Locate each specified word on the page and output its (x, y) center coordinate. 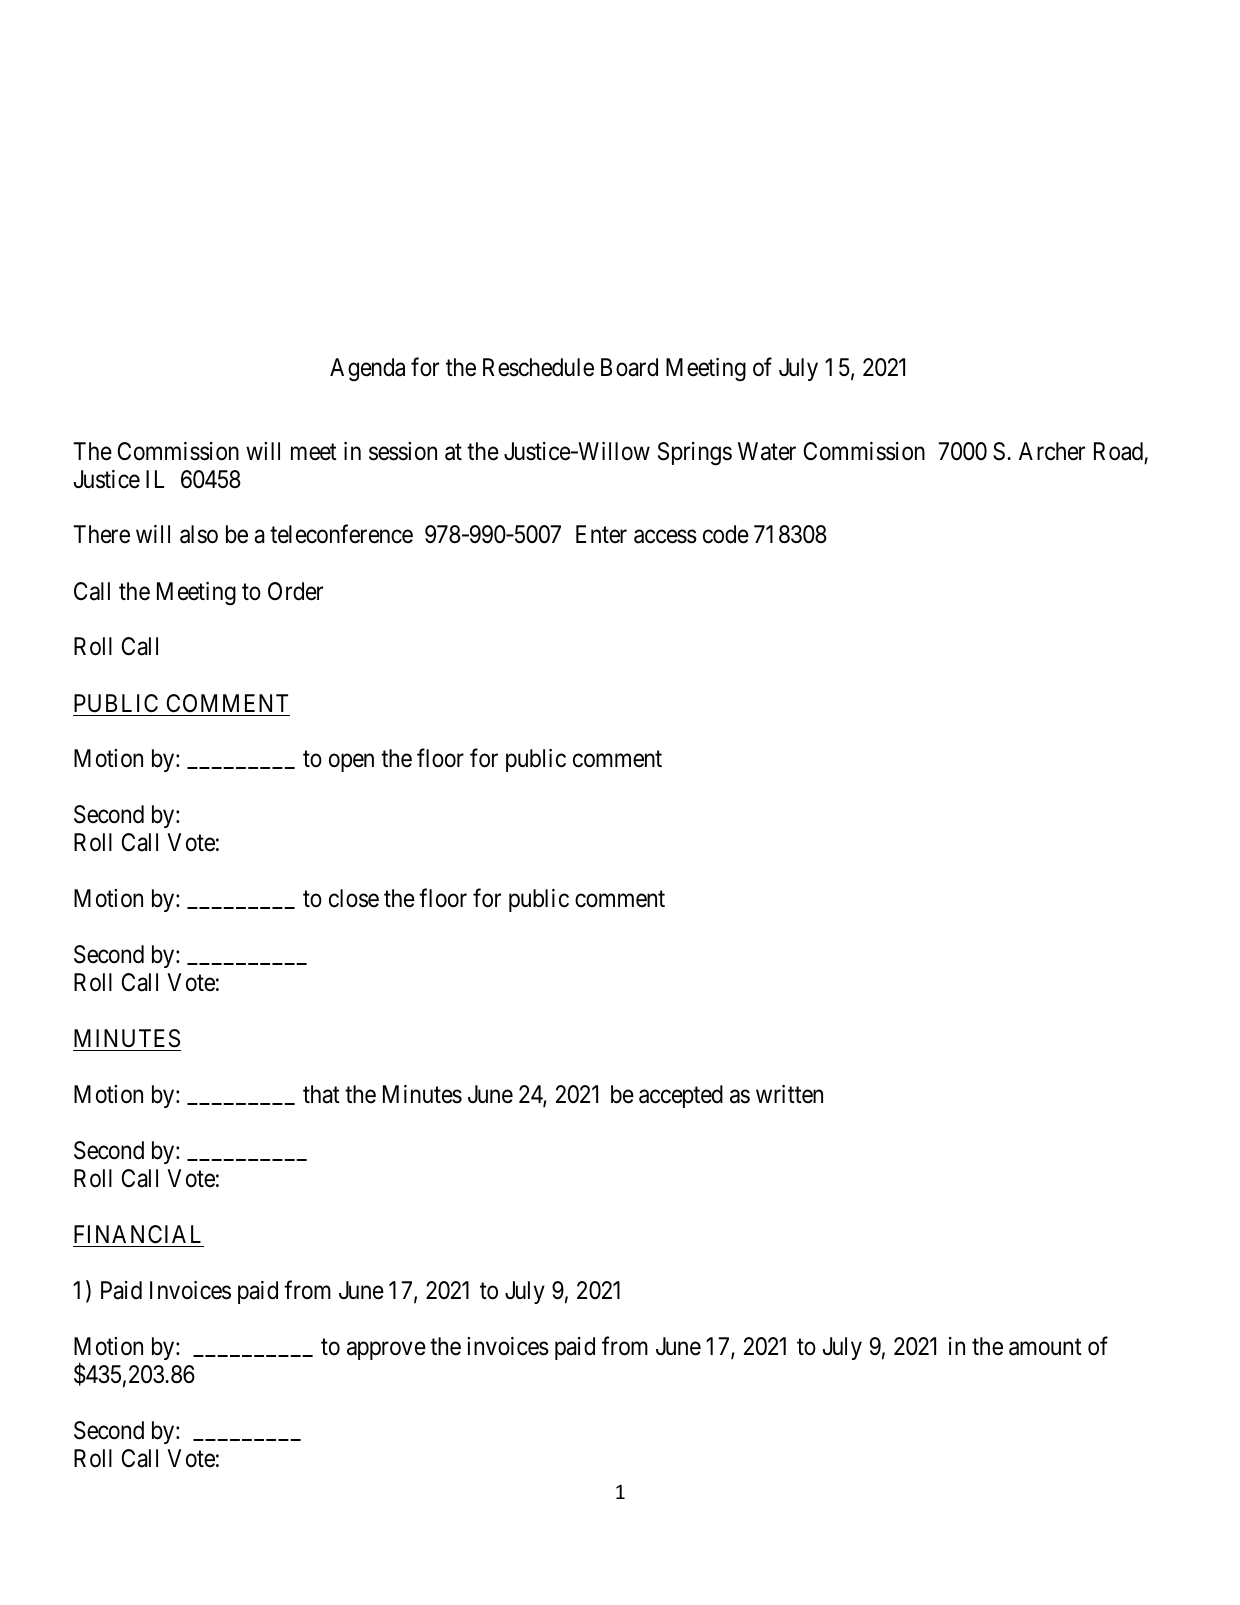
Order (295, 591)
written (789, 1094)
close (354, 898)
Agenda (367, 370)
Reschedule (538, 367)
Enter (601, 534)
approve (386, 1350)
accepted (681, 1096)
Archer (1052, 451)
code (726, 534)
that (321, 1094)
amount (1045, 1347)
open (351, 763)
